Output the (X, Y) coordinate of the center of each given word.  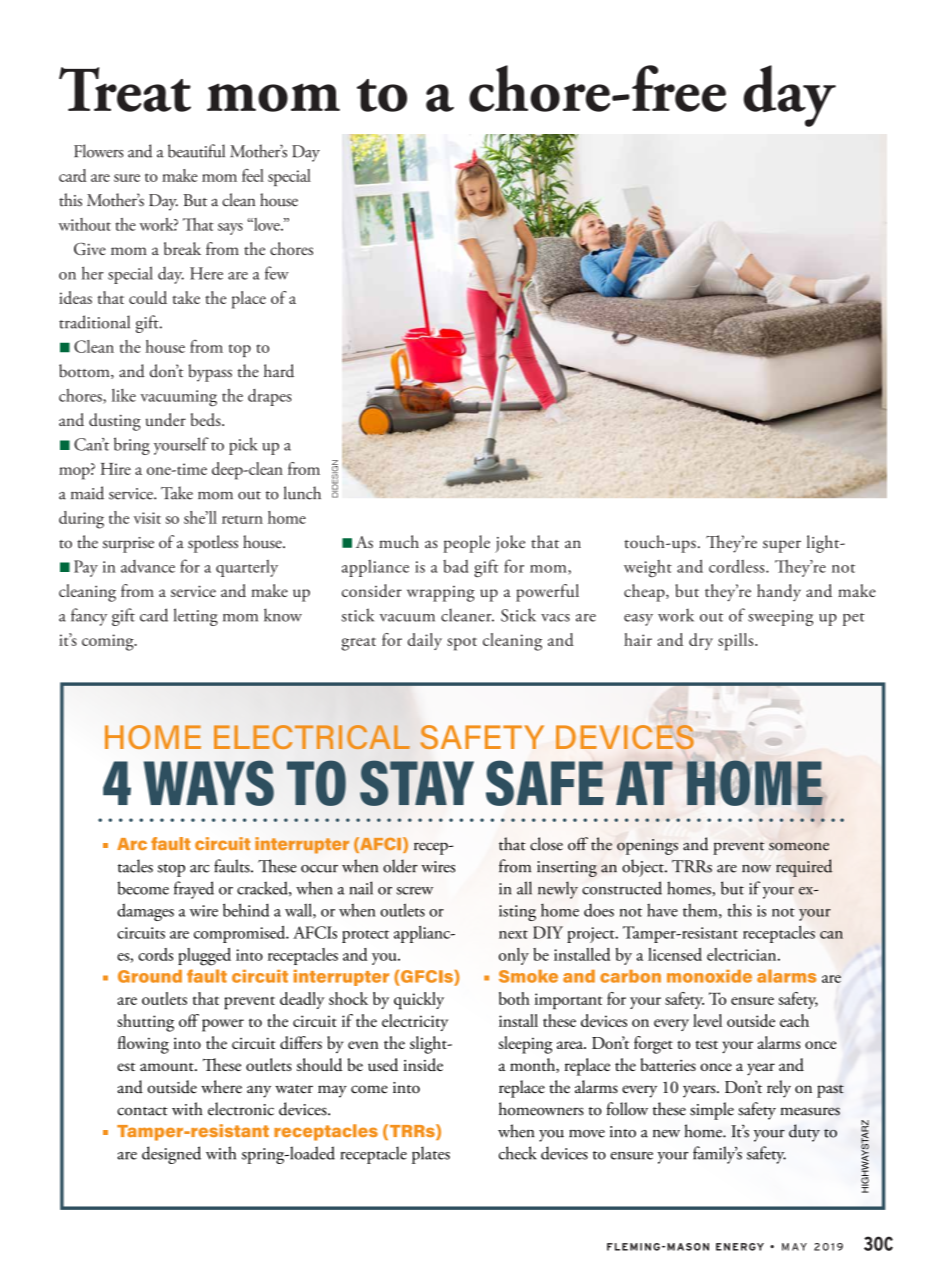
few (277, 273)
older (400, 866)
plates (431, 1155)
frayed (194, 890)
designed (171, 1155)
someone (799, 846)
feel (253, 175)
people (466, 544)
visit (147, 518)
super (782, 546)
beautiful (196, 151)
